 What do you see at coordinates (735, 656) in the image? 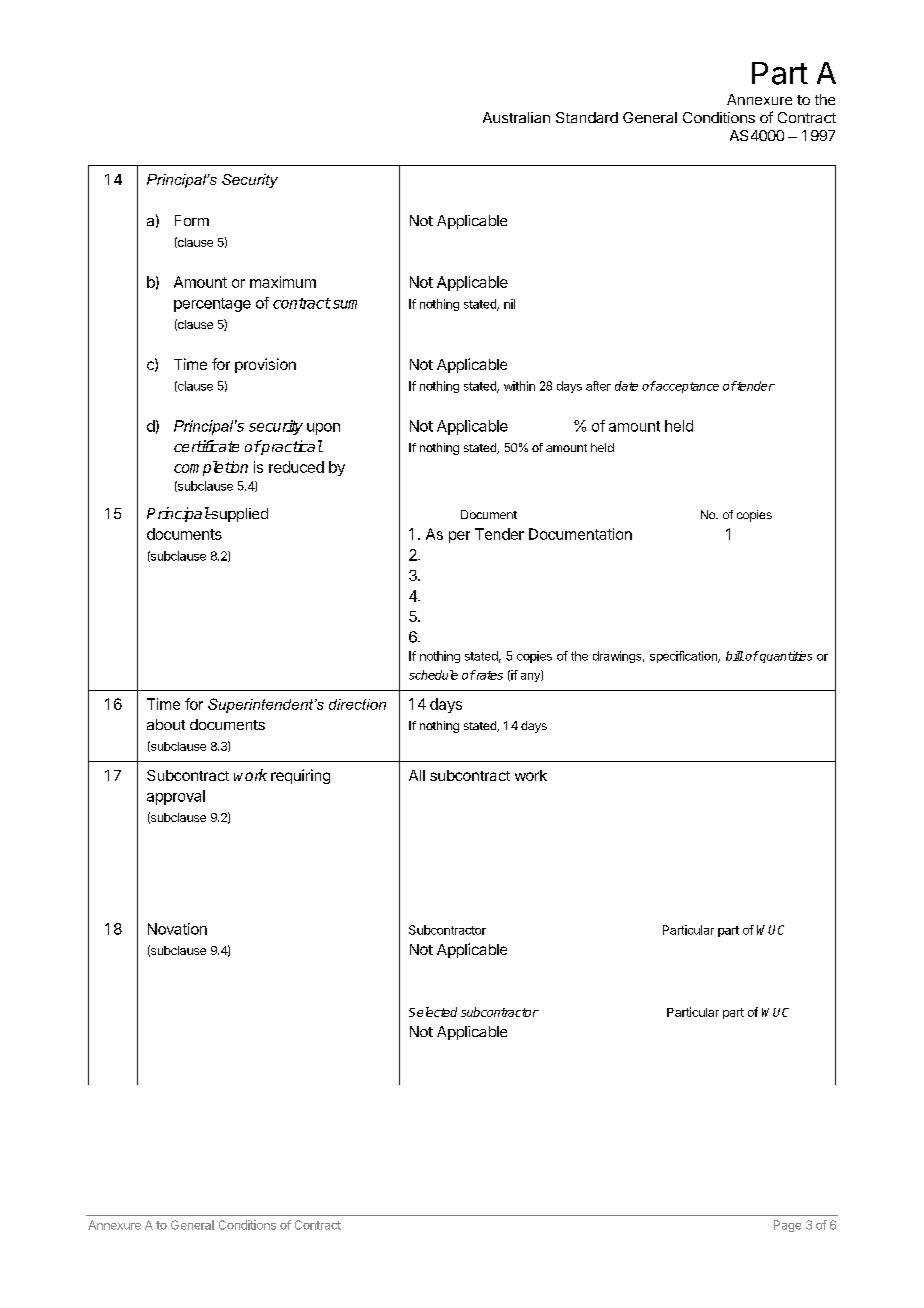
I see `bill` at bounding box center [735, 656].
